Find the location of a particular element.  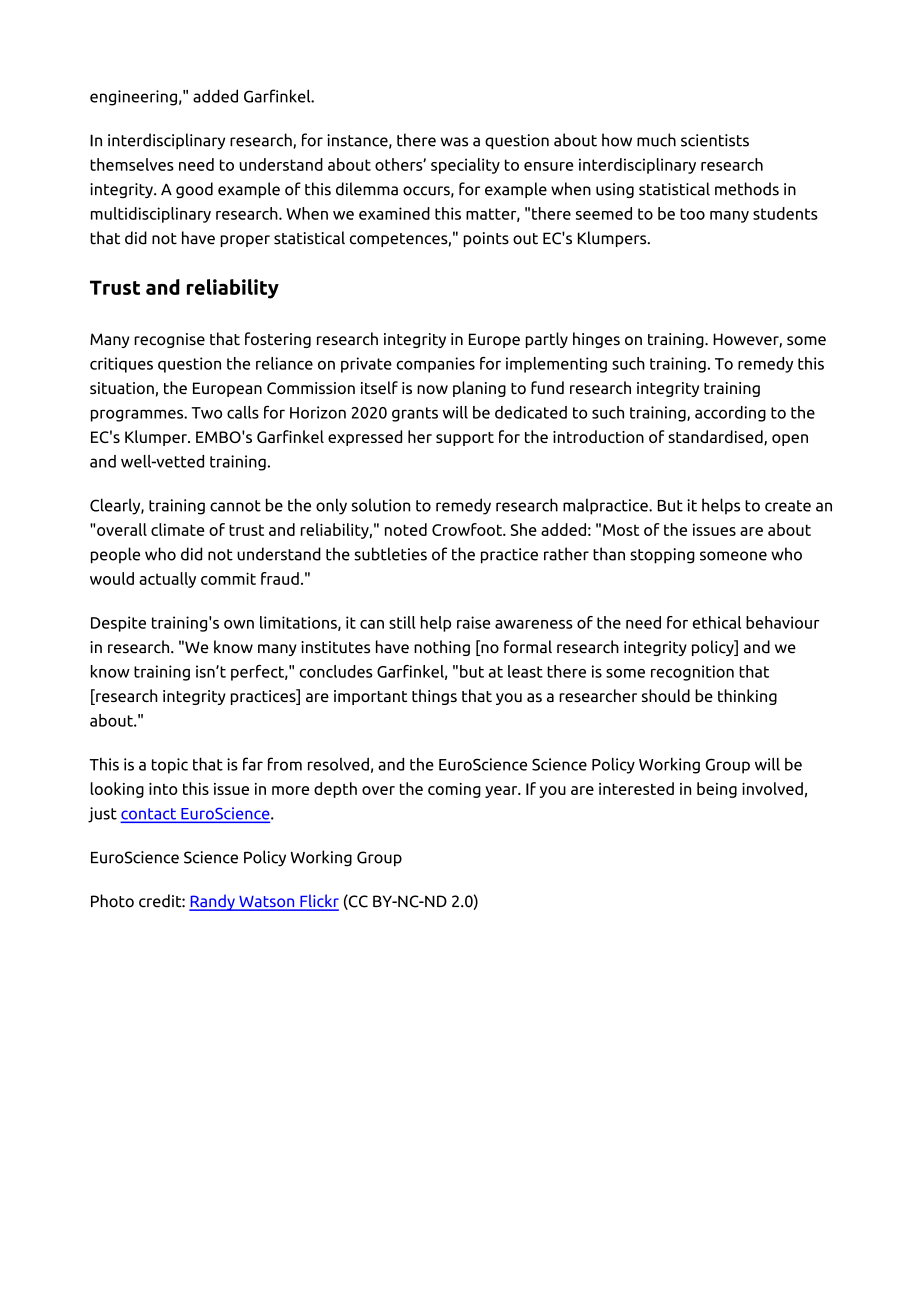

Randy is located at coordinates (213, 902).
